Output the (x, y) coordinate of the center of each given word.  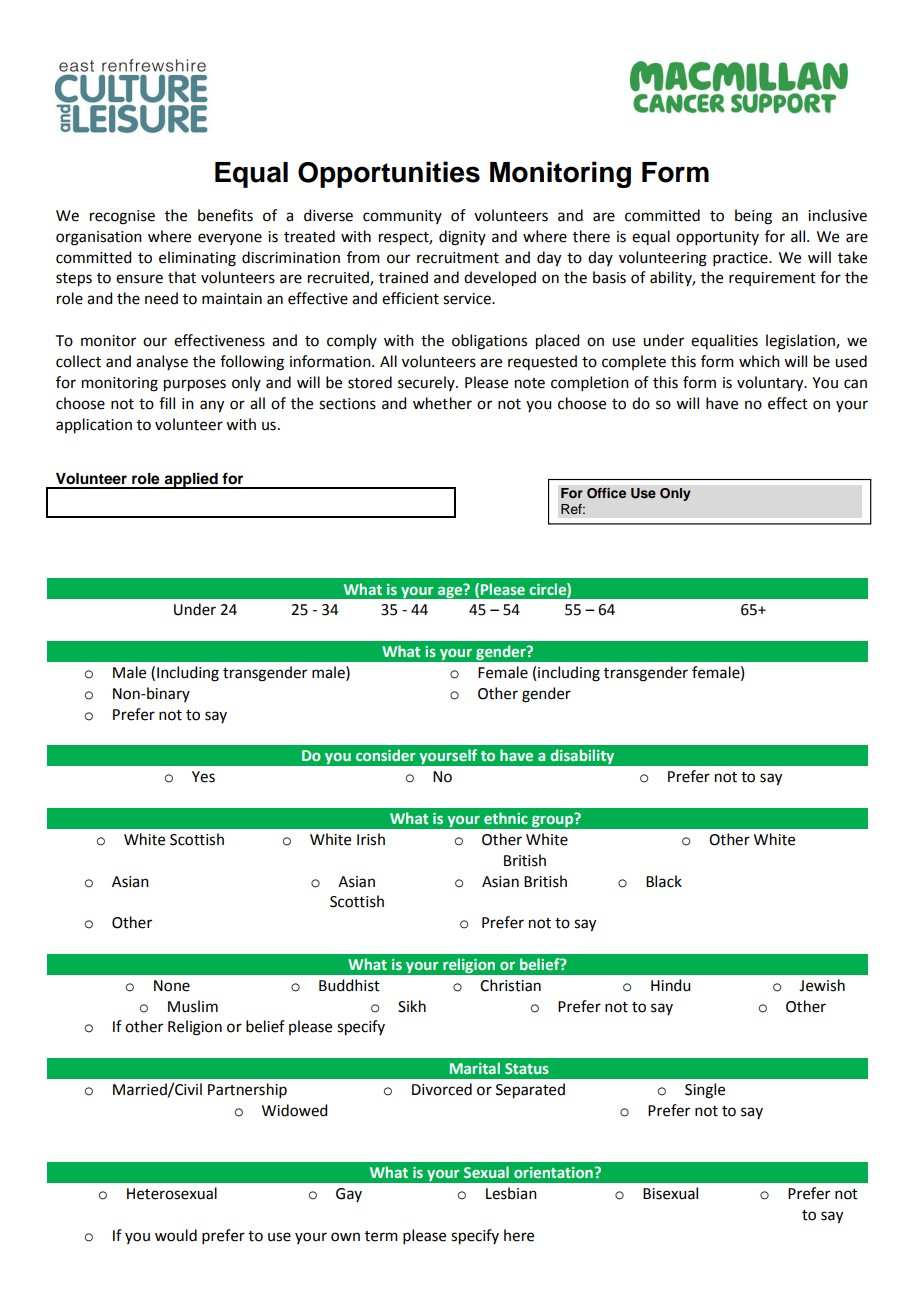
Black (664, 881)
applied (191, 480)
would (176, 1235)
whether (442, 403)
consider (386, 755)
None (172, 986)
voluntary (771, 384)
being (753, 217)
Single (705, 1091)
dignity (462, 238)
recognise (122, 217)
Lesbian (511, 1193)
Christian (510, 985)
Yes (203, 777)
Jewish (822, 985)
